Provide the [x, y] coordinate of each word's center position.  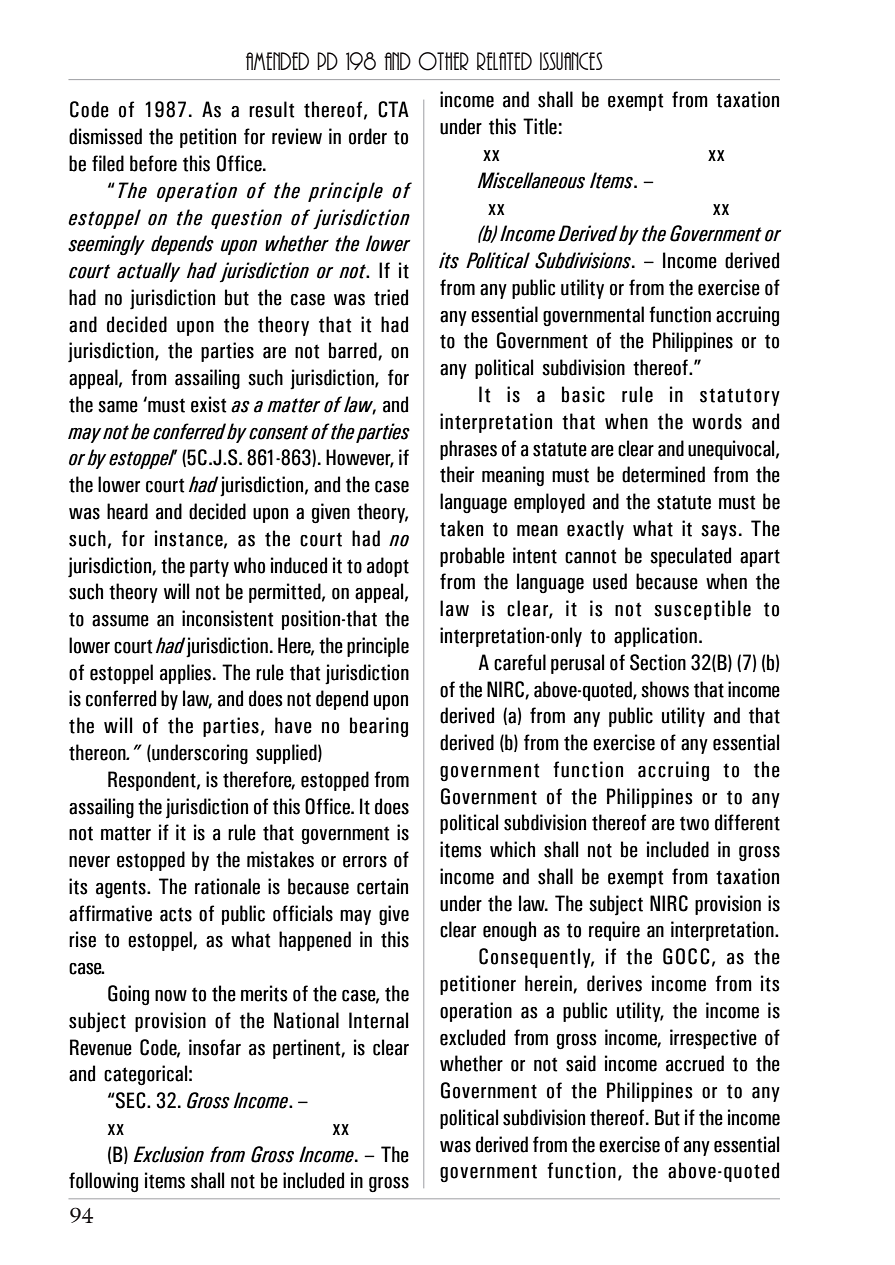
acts [176, 914]
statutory [740, 397]
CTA [393, 109]
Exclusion [168, 1154]
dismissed [105, 136]
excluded [472, 1037]
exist [208, 404]
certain [382, 886]
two [694, 823]
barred [354, 351]
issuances [571, 61]
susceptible [702, 610]
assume [120, 621]
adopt [388, 567]
